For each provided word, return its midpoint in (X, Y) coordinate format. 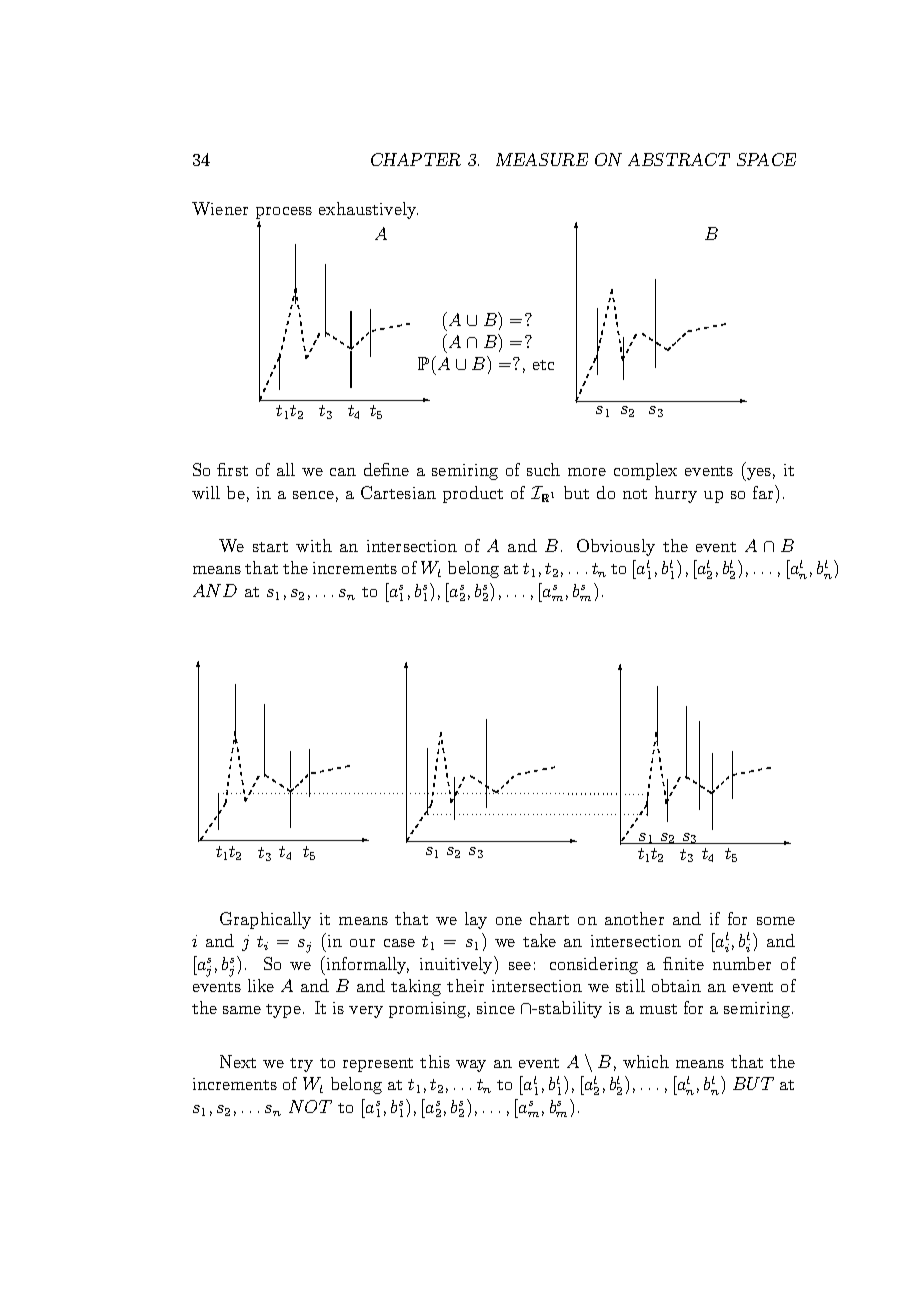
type (283, 1011)
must (658, 1009)
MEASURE (542, 159)
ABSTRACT (679, 159)
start (270, 547)
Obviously (616, 547)
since (496, 1008)
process (284, 214)
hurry (676, 494)
